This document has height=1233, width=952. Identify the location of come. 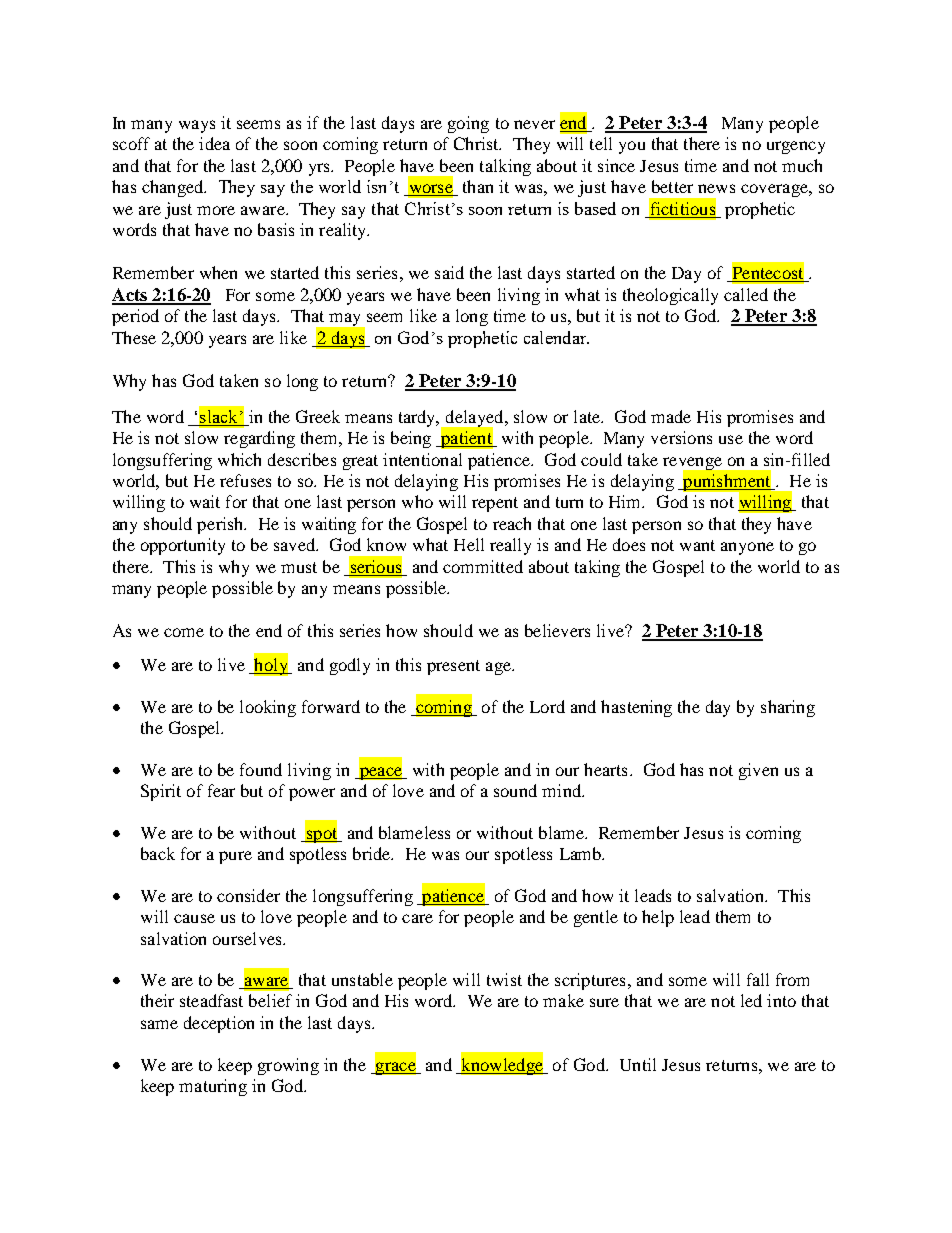
(184, 632).
